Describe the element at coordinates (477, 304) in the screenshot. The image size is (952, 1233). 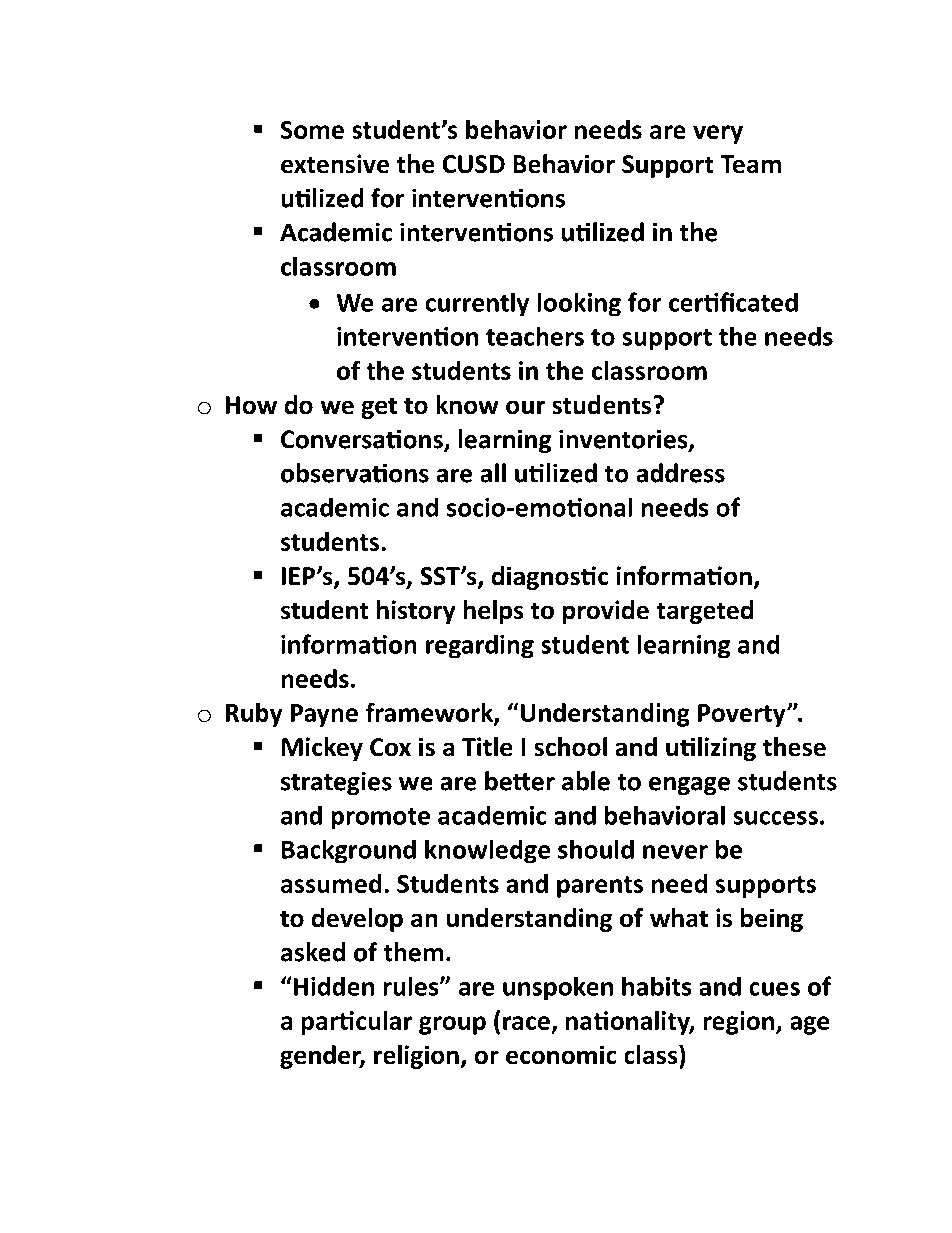
I see `currently` at that location.
